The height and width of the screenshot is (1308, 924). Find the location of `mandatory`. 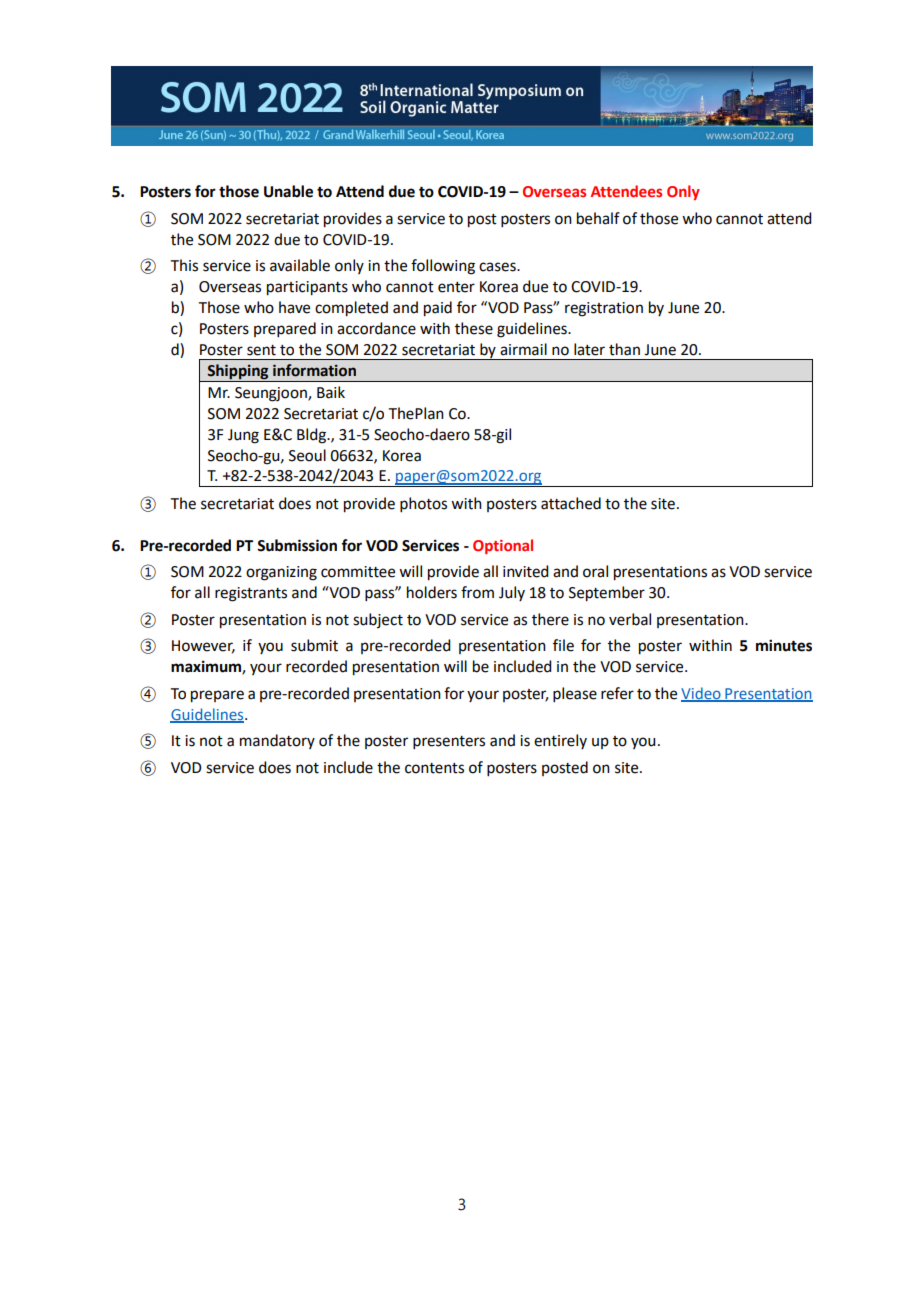

mandatory is located at coordinates (277, 741).
